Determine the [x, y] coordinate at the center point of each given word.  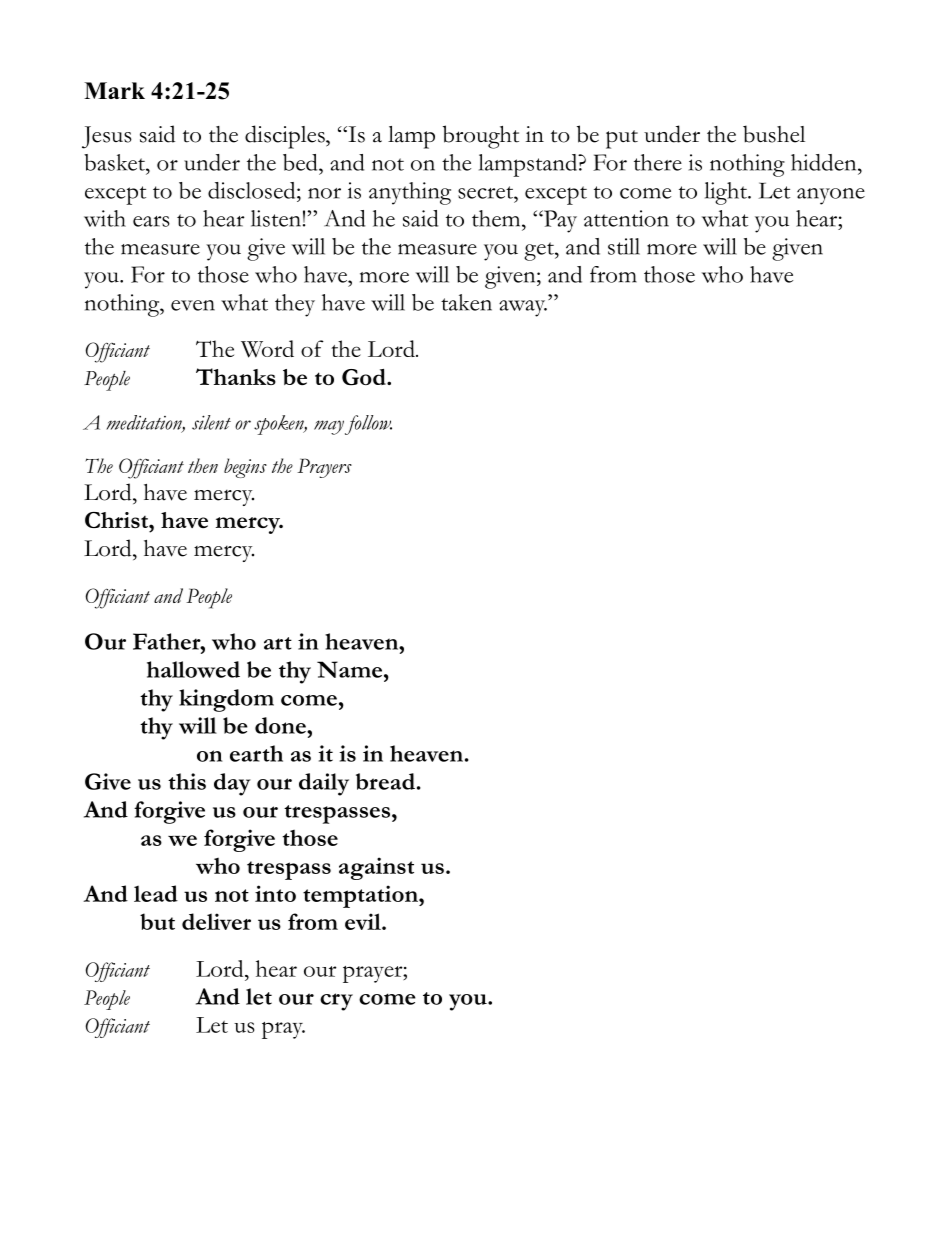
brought [481, 137]
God [365, 377]
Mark [114, 90]
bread [385, 781]
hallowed [193, 669]
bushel [774, 134]
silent [211, 422]
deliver [216, 921]
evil [364, 921]
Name [349, 669]
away [523, 308]
